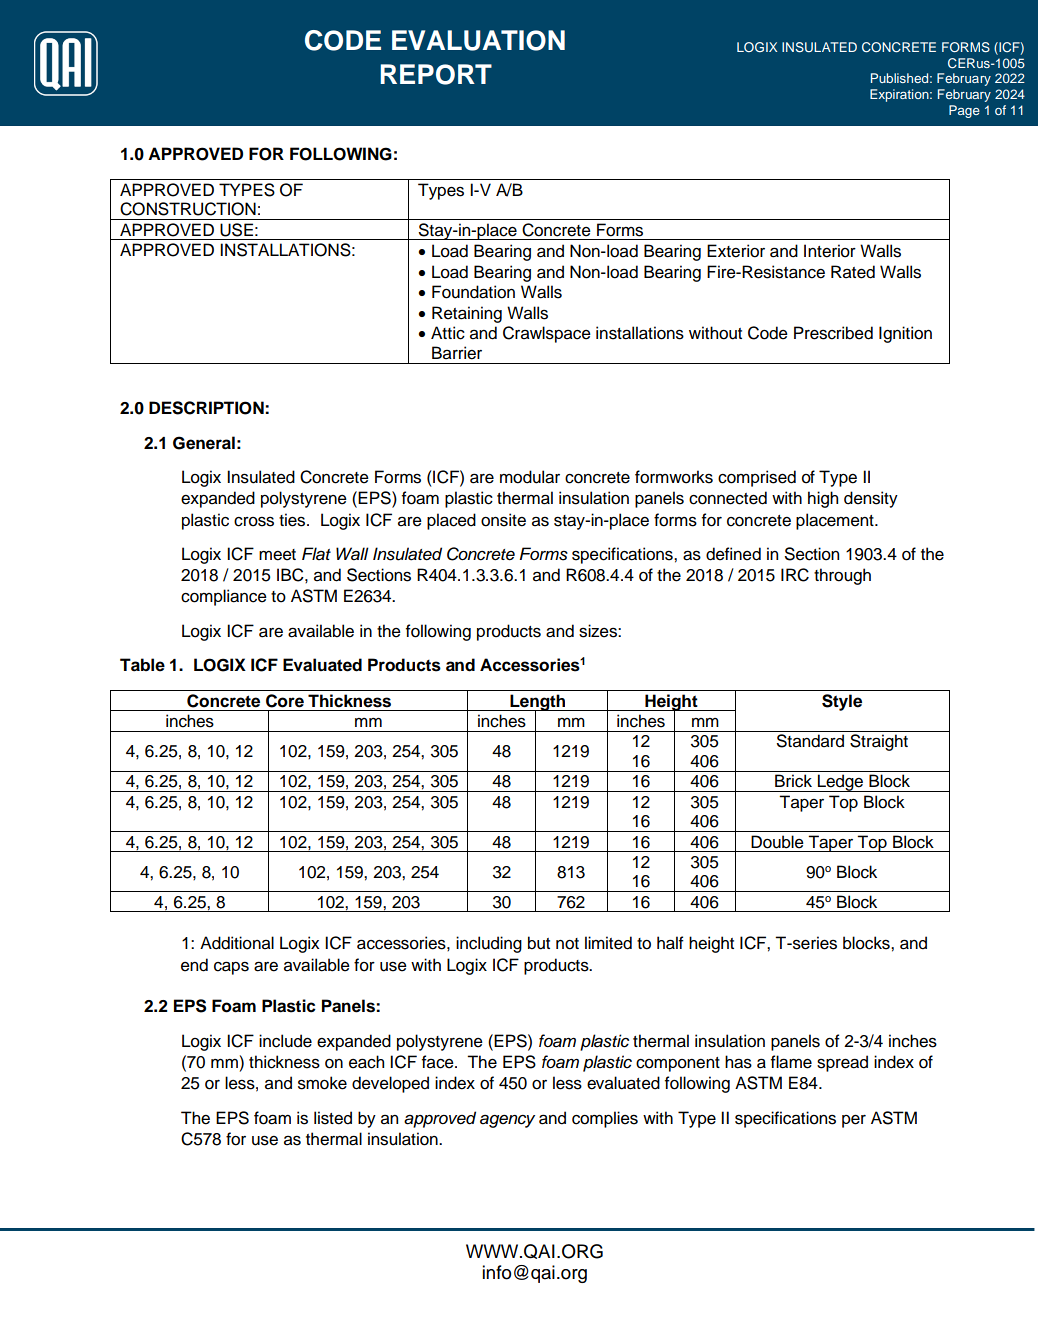 This screenshot has width=1038, height=1343. What do you see at coordinates (670, 943) in the screenshot?
I see `half` at bounding box center [670, 943].
